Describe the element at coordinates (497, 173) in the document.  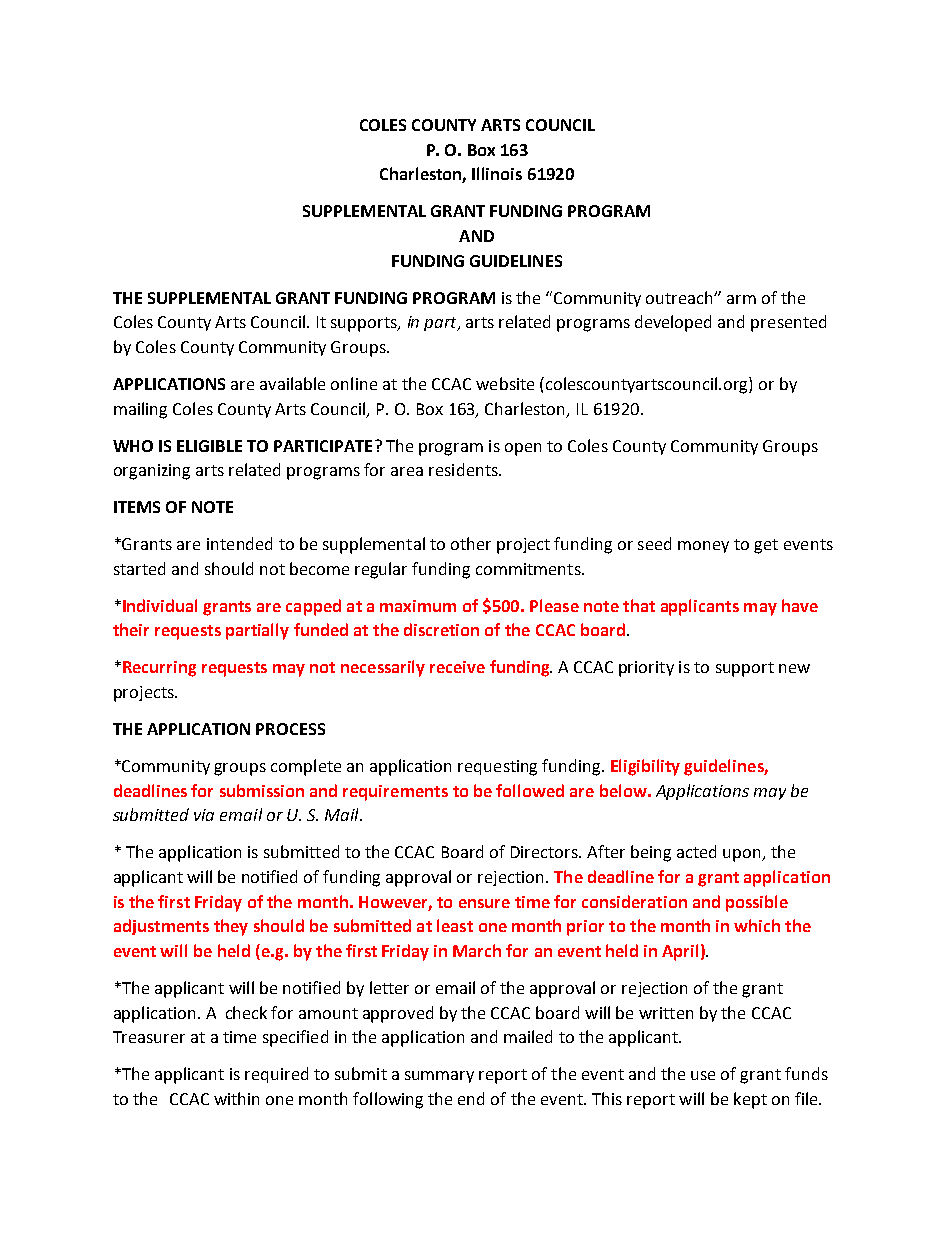
I see `Illinois` at that location.
